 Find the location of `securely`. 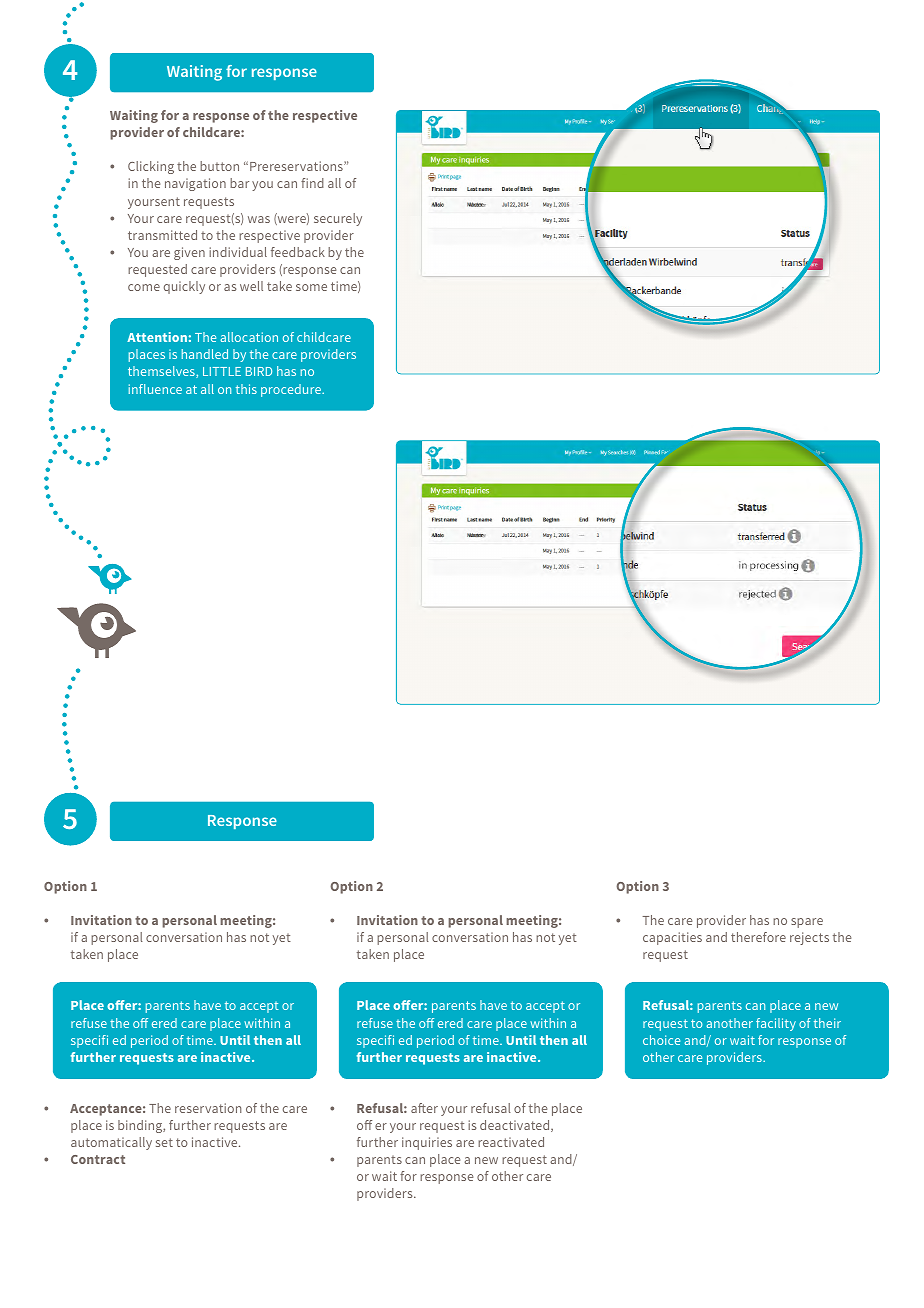

securely is located at coordinates (338, 219).
